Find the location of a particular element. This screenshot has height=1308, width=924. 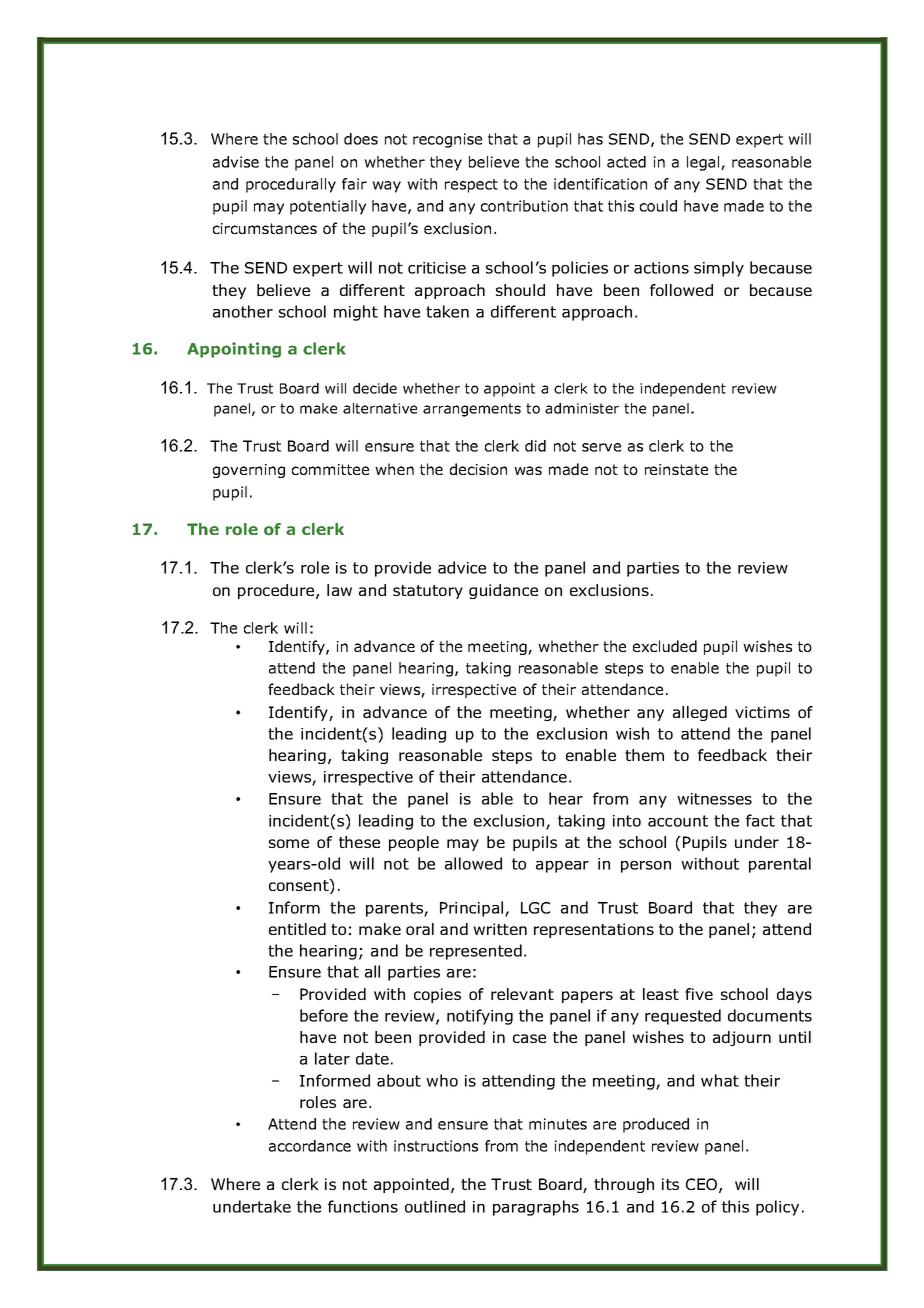

procedure is located at coordinates (277, 591).
